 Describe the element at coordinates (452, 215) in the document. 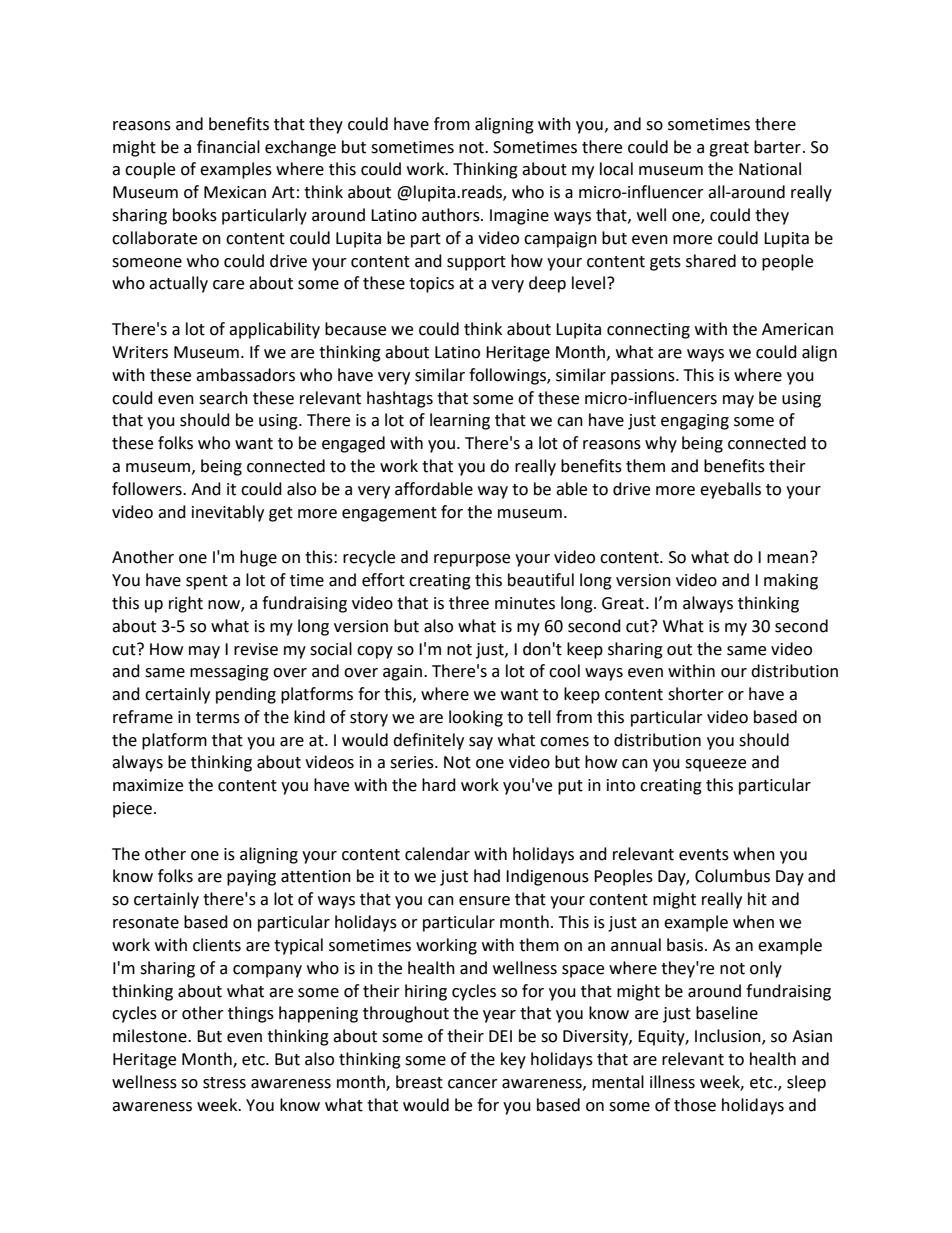

I see `authors` at that location.
